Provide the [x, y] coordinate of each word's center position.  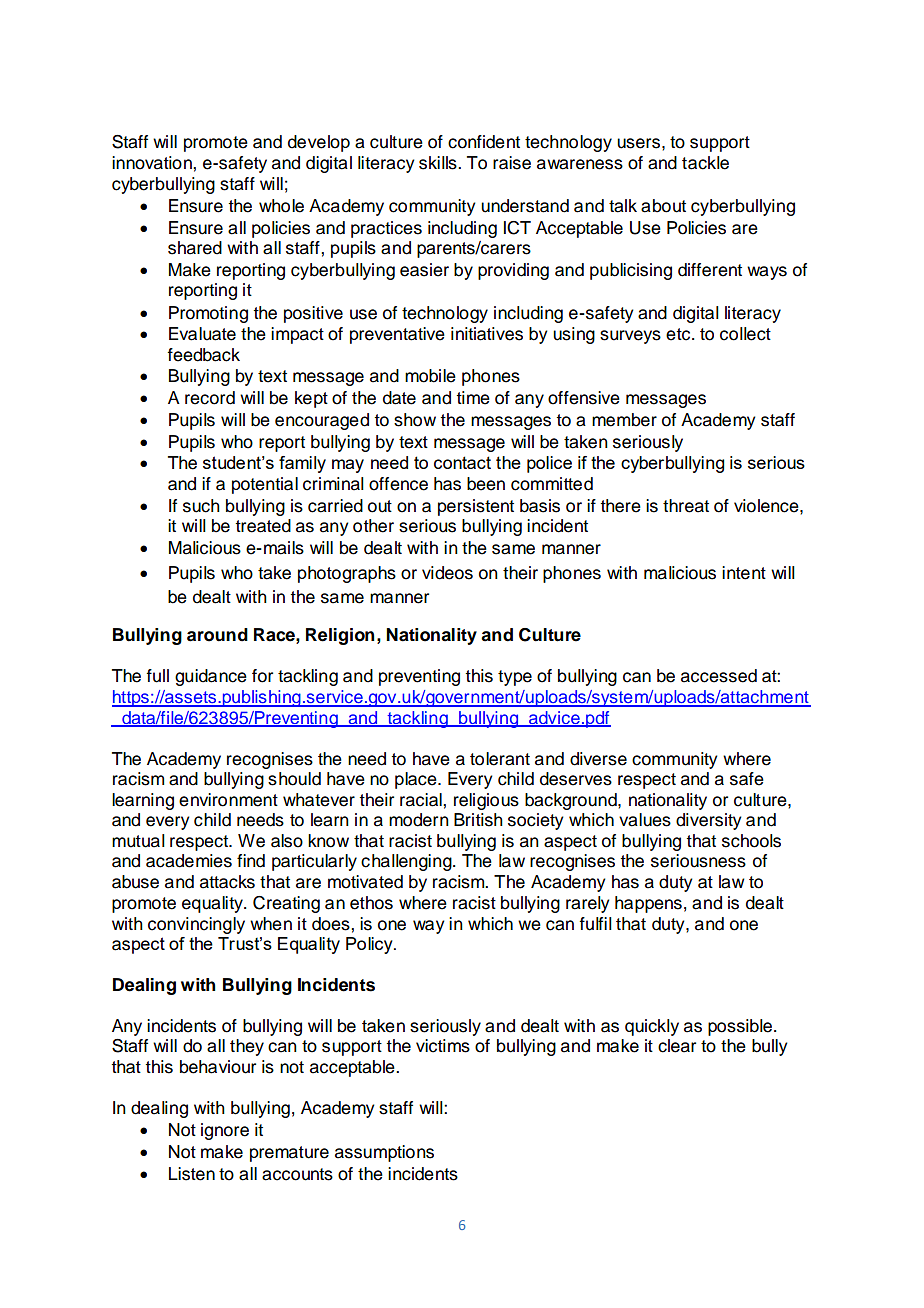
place [417, 780]
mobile [430, 376]
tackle [705, 163]
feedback [203, 355]
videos [447, 573]
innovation [153, 163]
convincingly [196, 925]
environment [228, 800]
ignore [225, 1131]
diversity [709, 821]
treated [263, 526]
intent [744, 573]
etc [679, 334]
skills [439, 163]
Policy [370, 945]
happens [648, 904]
